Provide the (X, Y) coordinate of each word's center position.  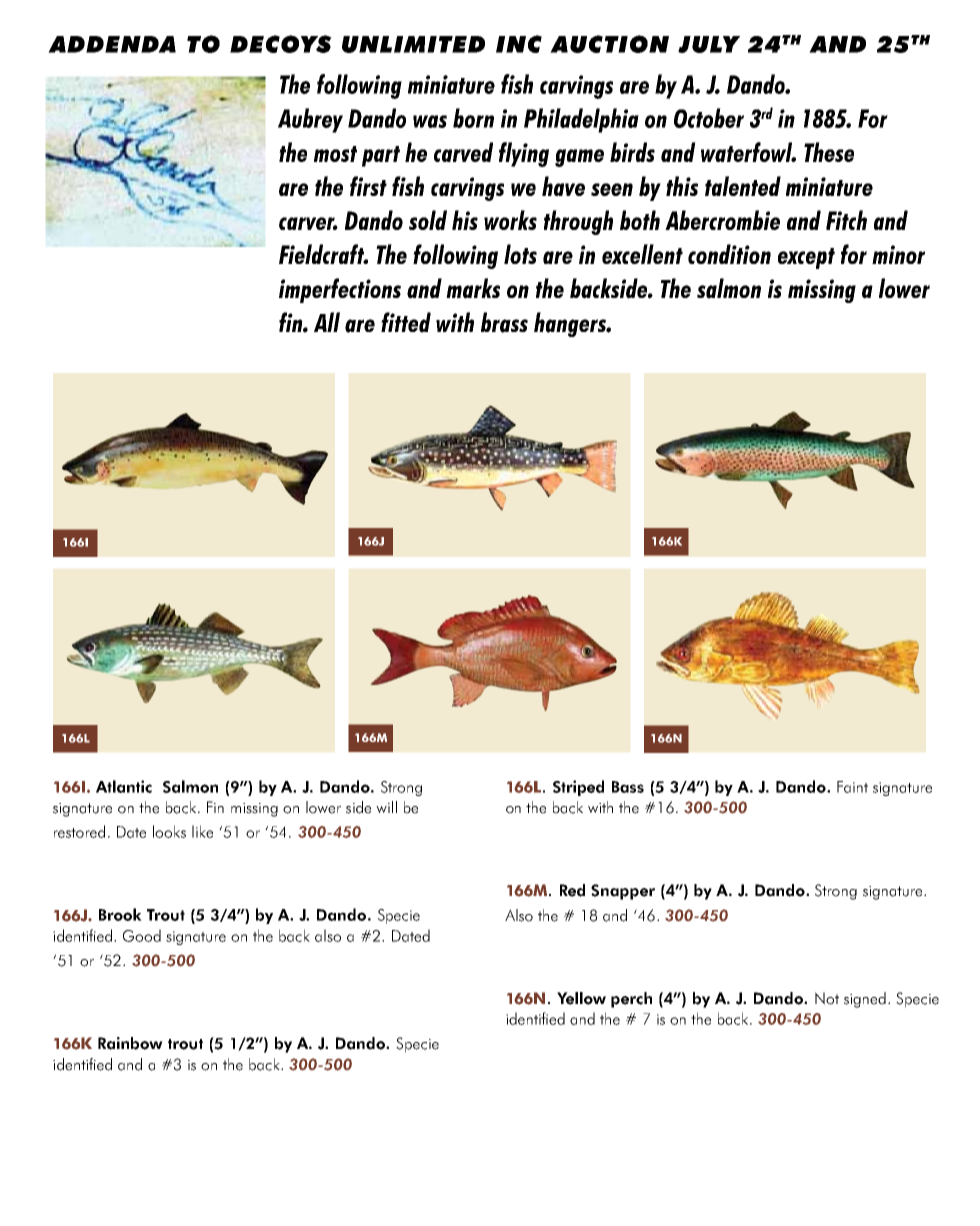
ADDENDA (112, 44)
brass (504, 322)
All (327, 322)
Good (142, 935)
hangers (571, 324)
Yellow (581, 998)
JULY (709, 44)
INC (519, 44)
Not (827, 998)
